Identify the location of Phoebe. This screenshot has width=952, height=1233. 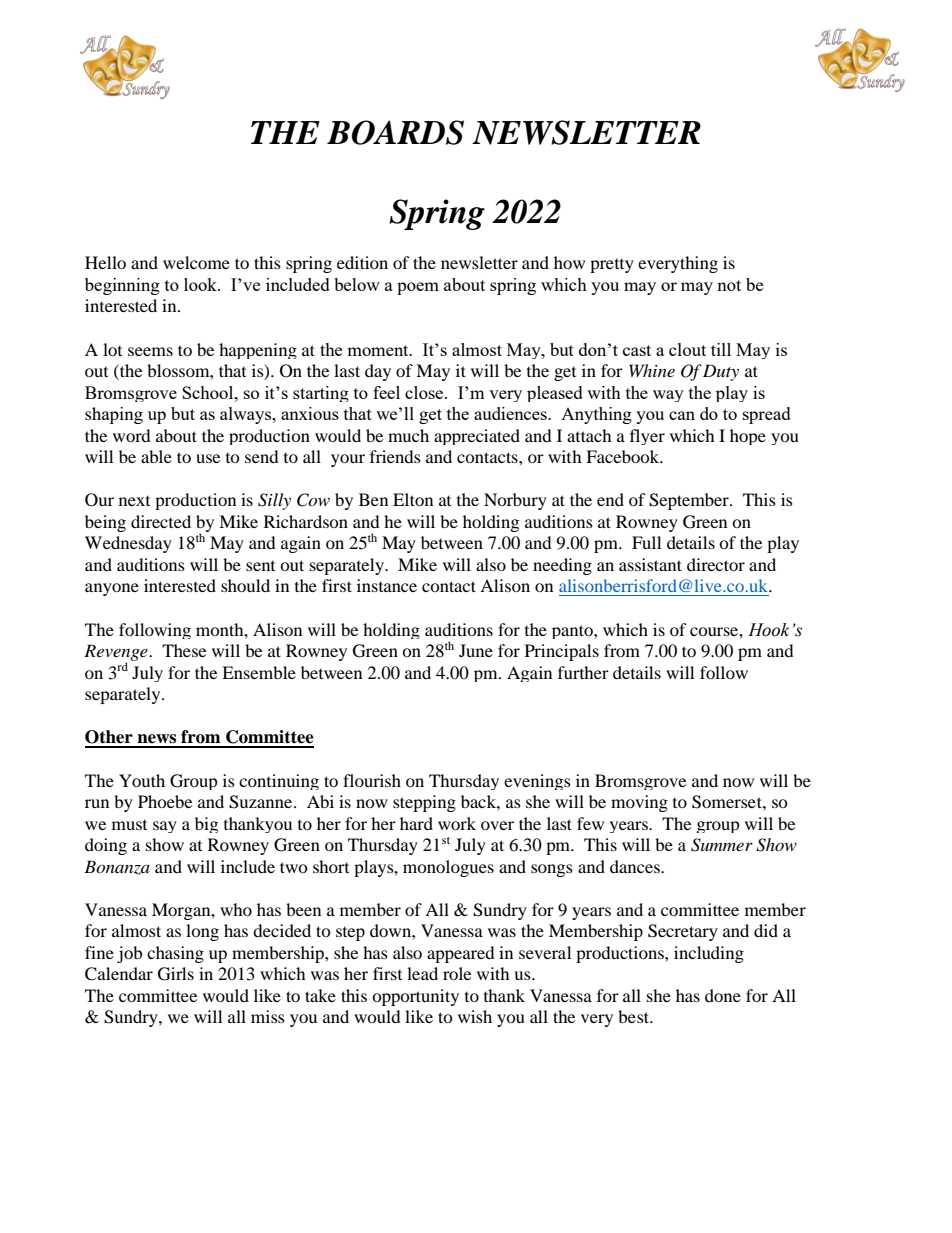
(165, 801).
